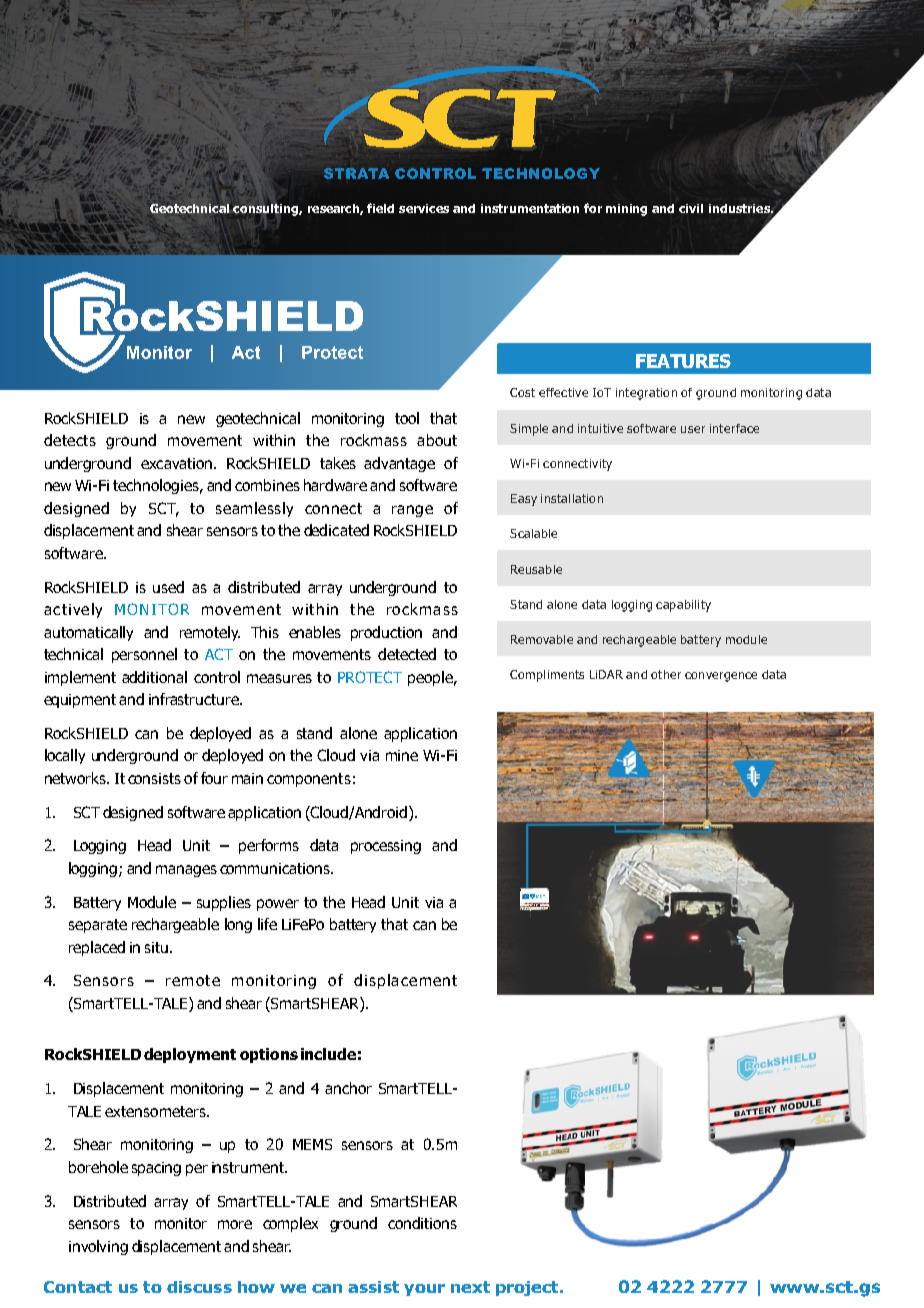  What do you see at coordinates (424, 208) in the page?
I see `services` at bounding box center [424, 208].
